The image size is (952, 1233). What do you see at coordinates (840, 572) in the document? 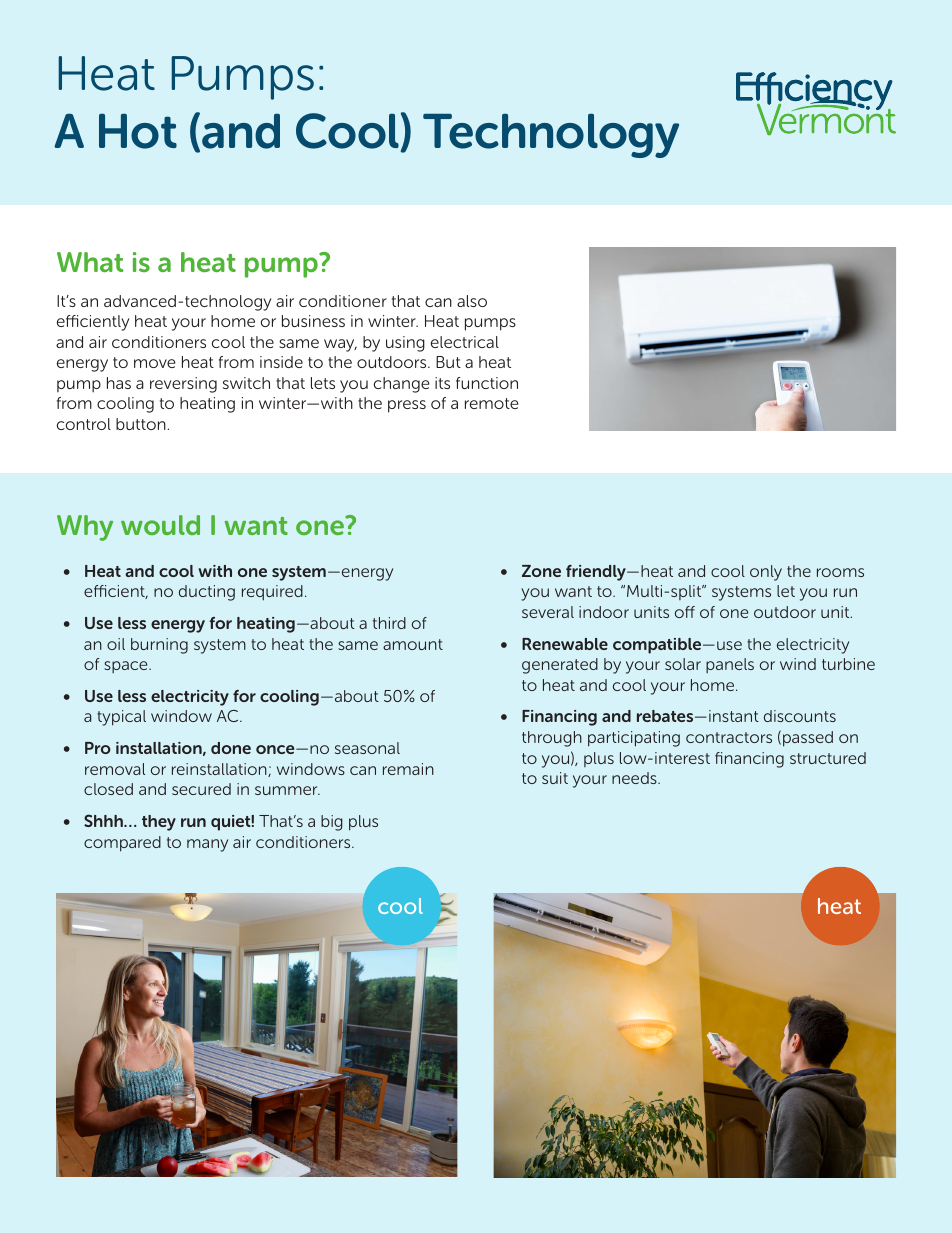
I see `rooms` at bounding box center [840, 572].
